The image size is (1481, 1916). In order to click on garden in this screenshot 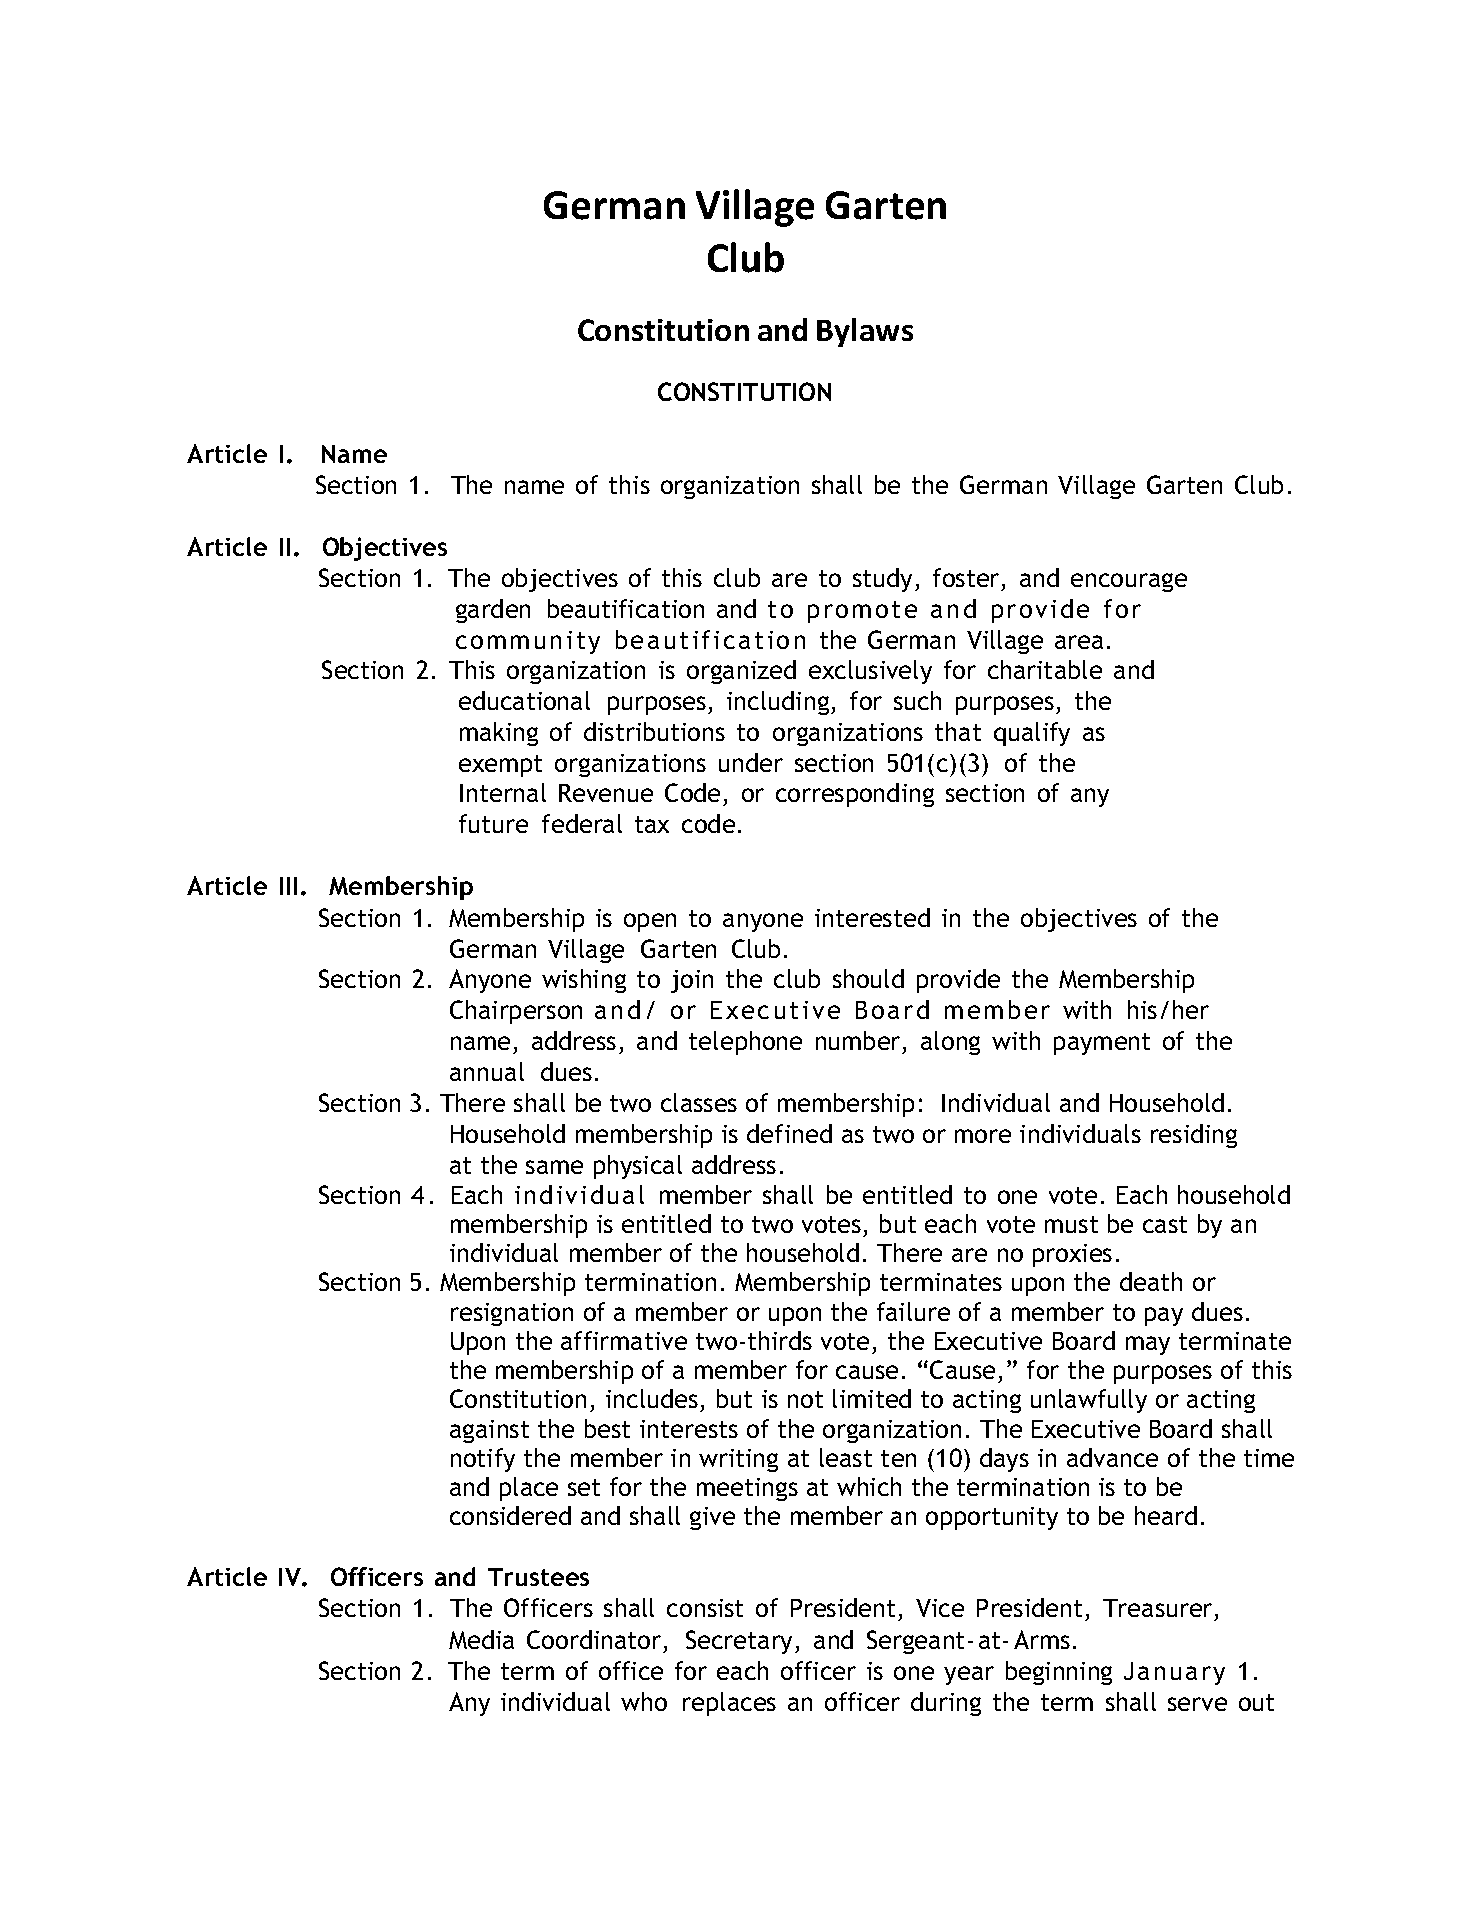, I will do `click(493, 611)`.
